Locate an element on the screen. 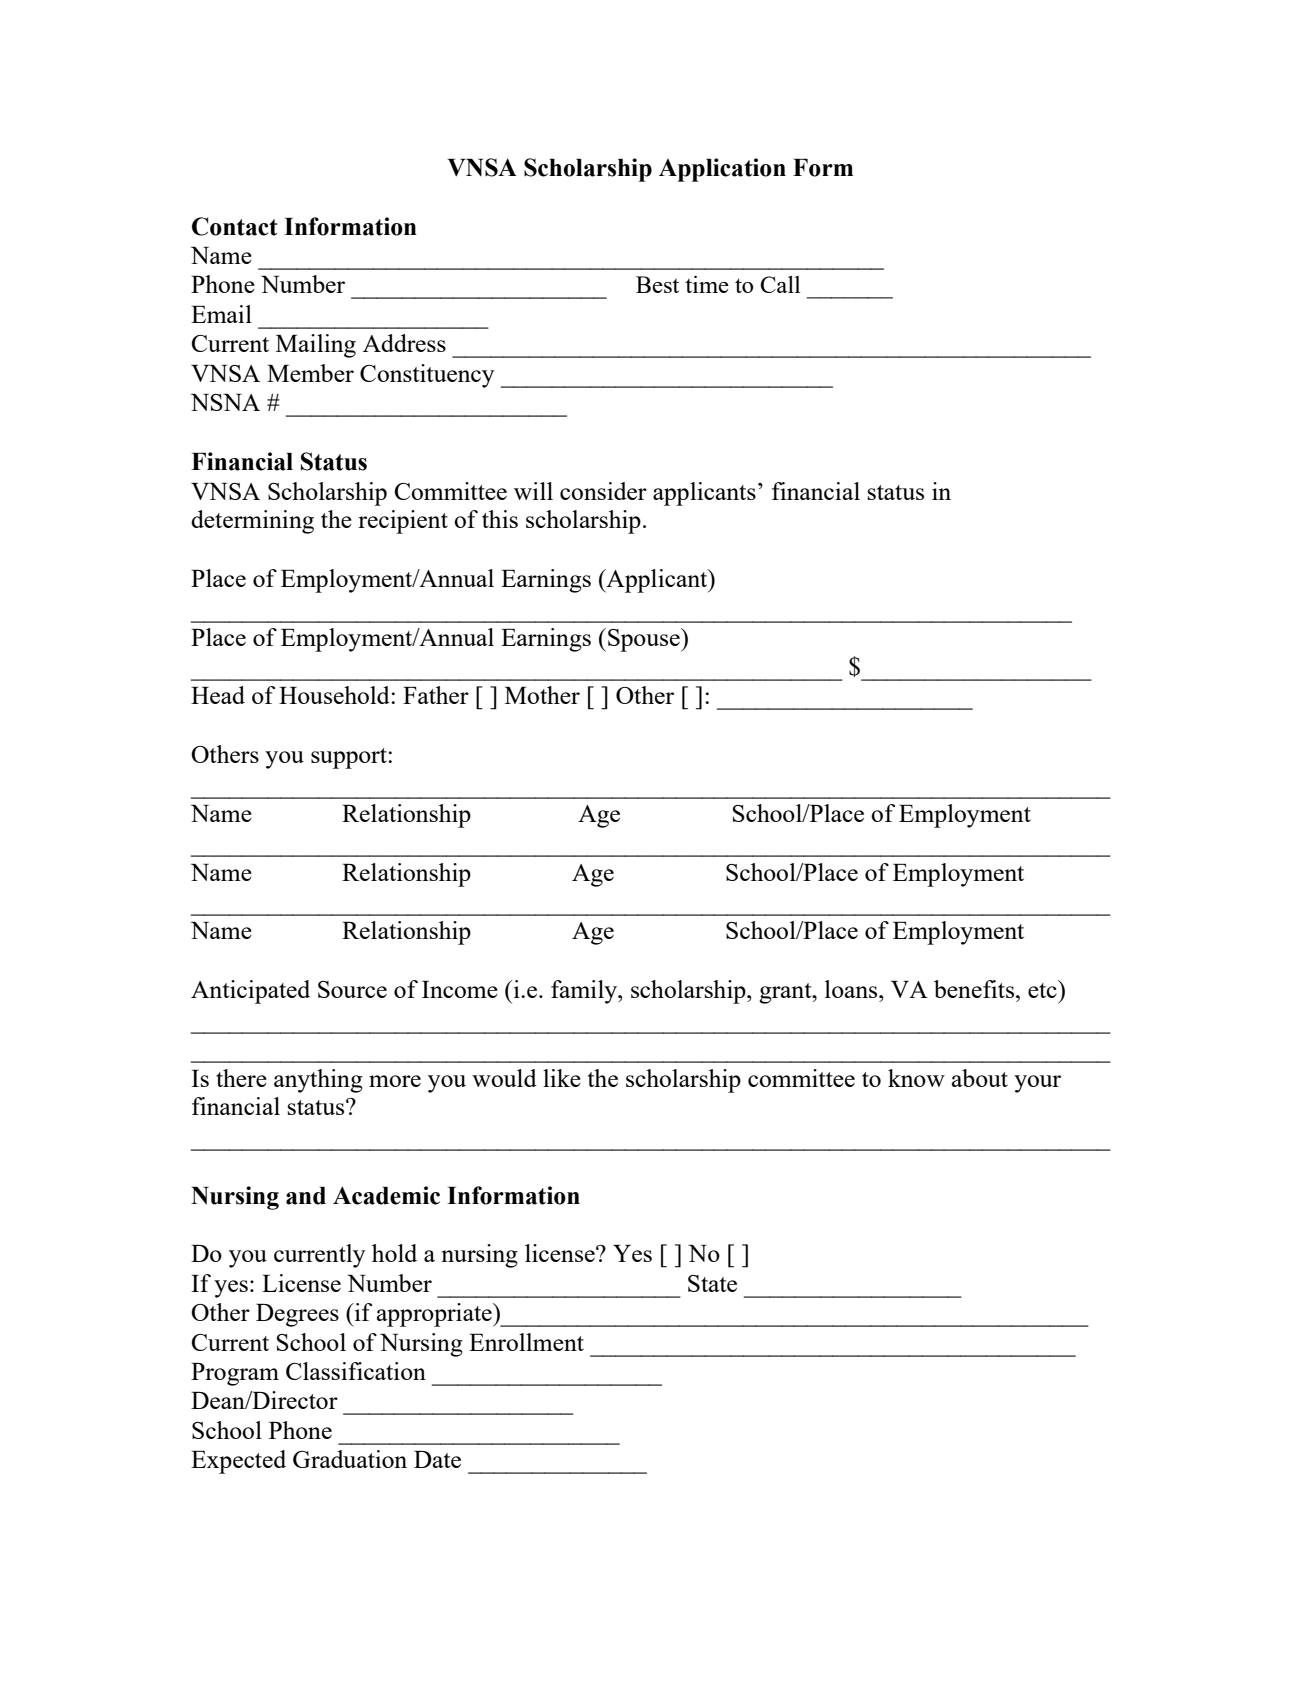 This screenshot has width=1302, height=1685. Call is located at coordinates (780, 284).
